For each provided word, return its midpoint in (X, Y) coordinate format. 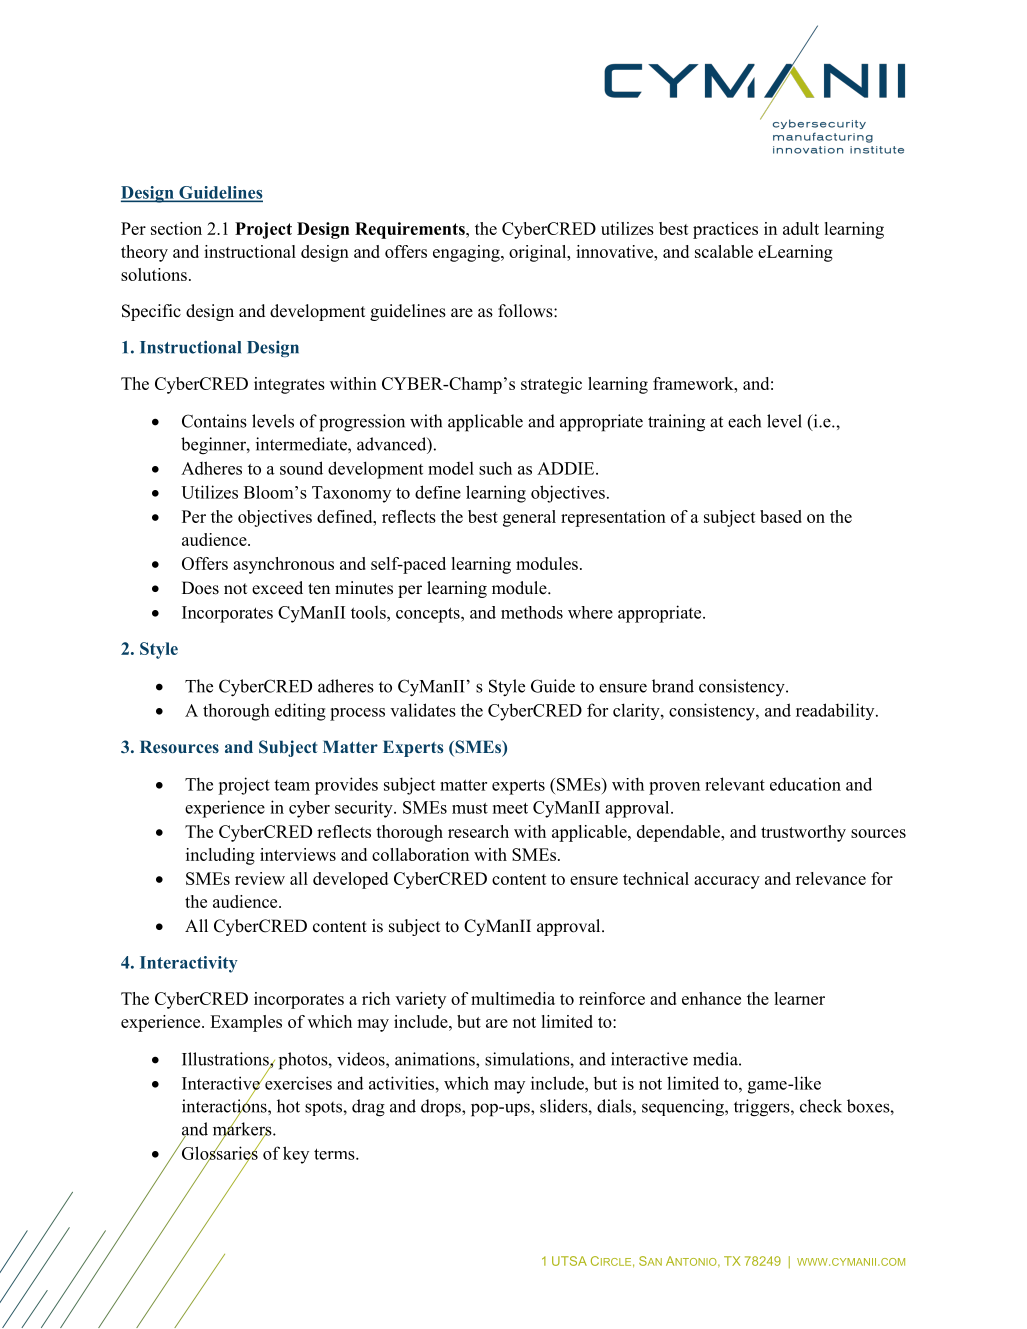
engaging (467, 253)
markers (243, 1129)
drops (442, 1108)
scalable (724, 251)
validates (423, 710)
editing (300, 712)
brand (673, 686)
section (176, 228)
